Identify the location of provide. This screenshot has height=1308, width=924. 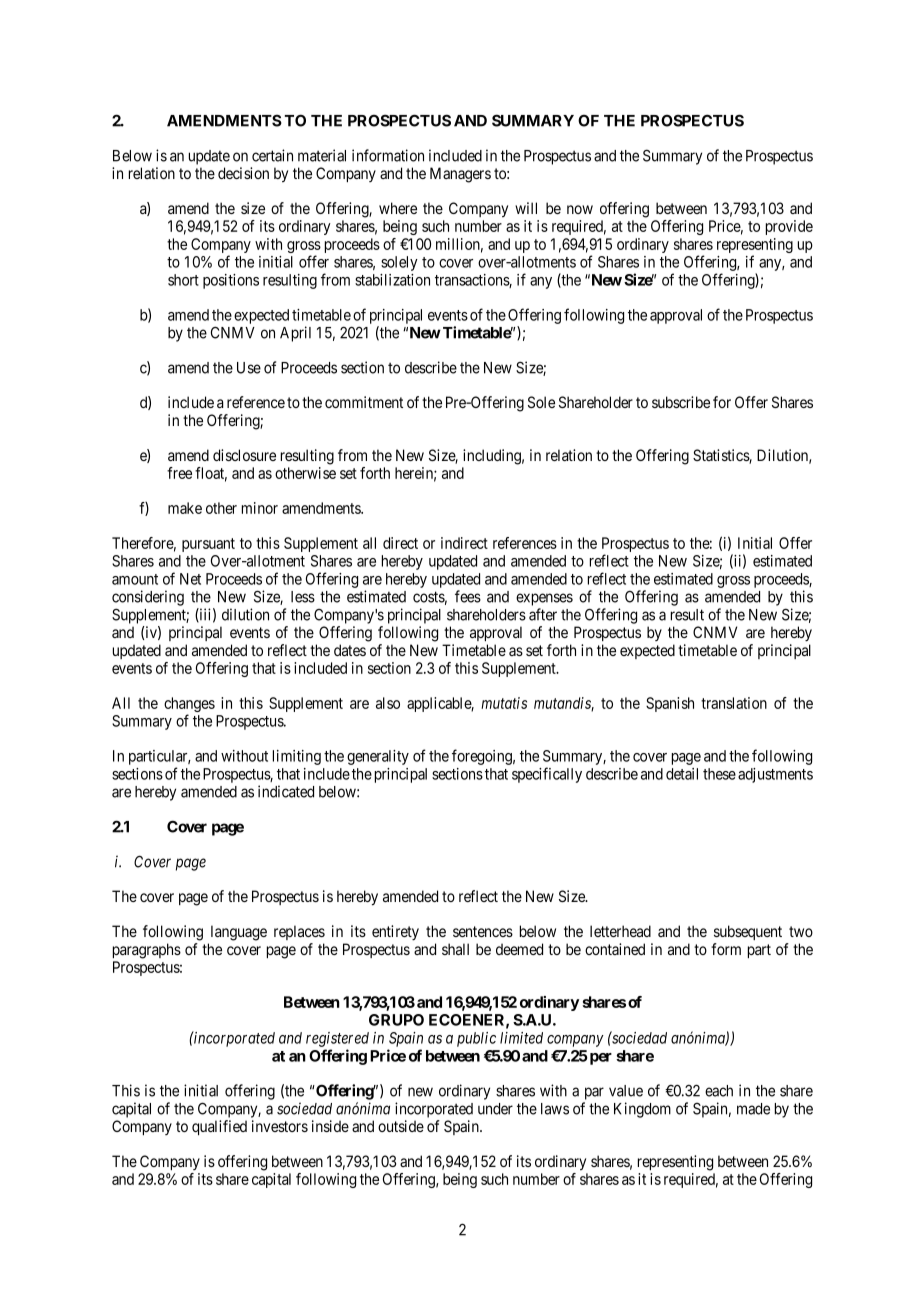
(789, 227).
